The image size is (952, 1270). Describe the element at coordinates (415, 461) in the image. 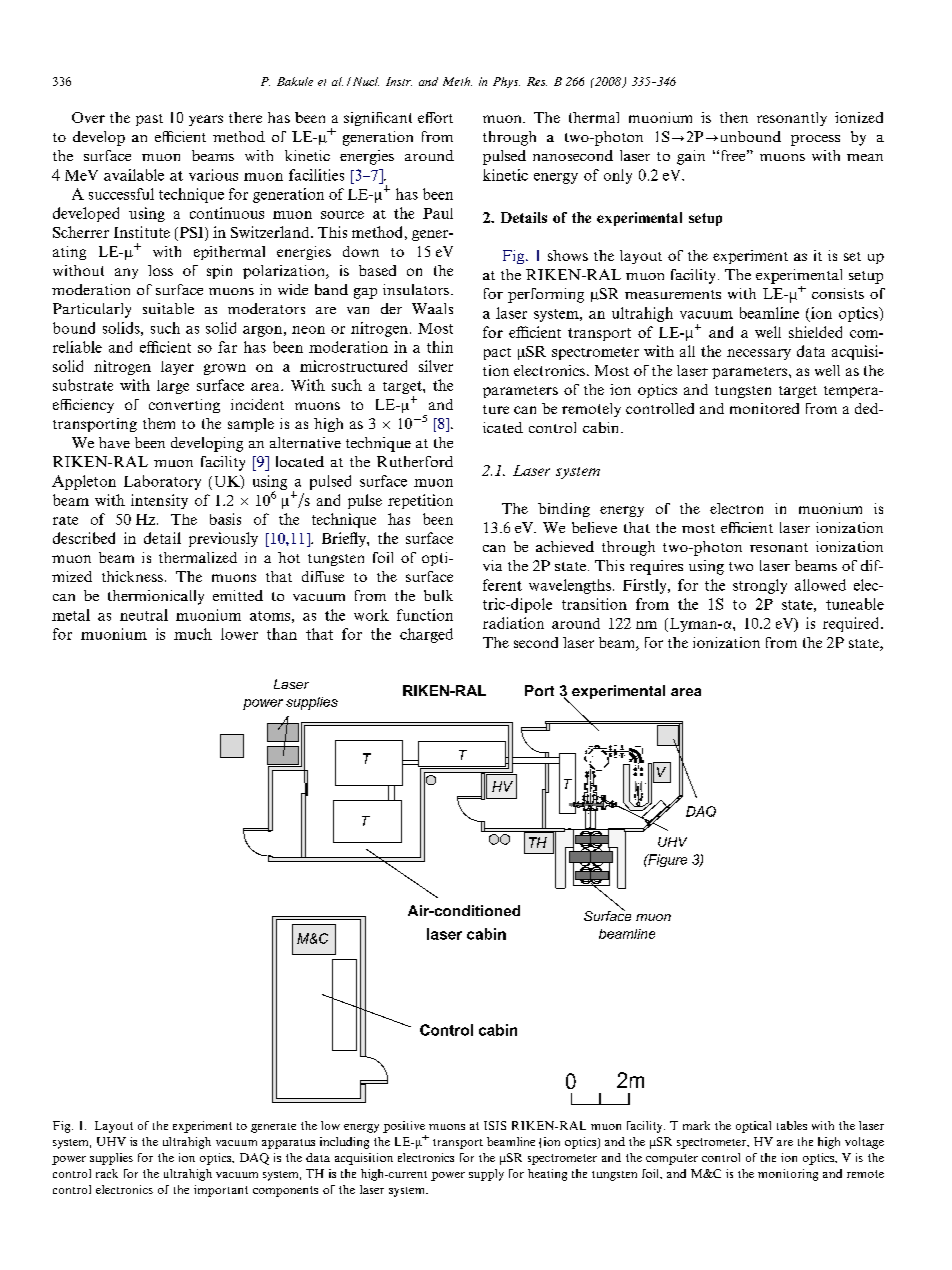

I see `Rutherford` at that location.
